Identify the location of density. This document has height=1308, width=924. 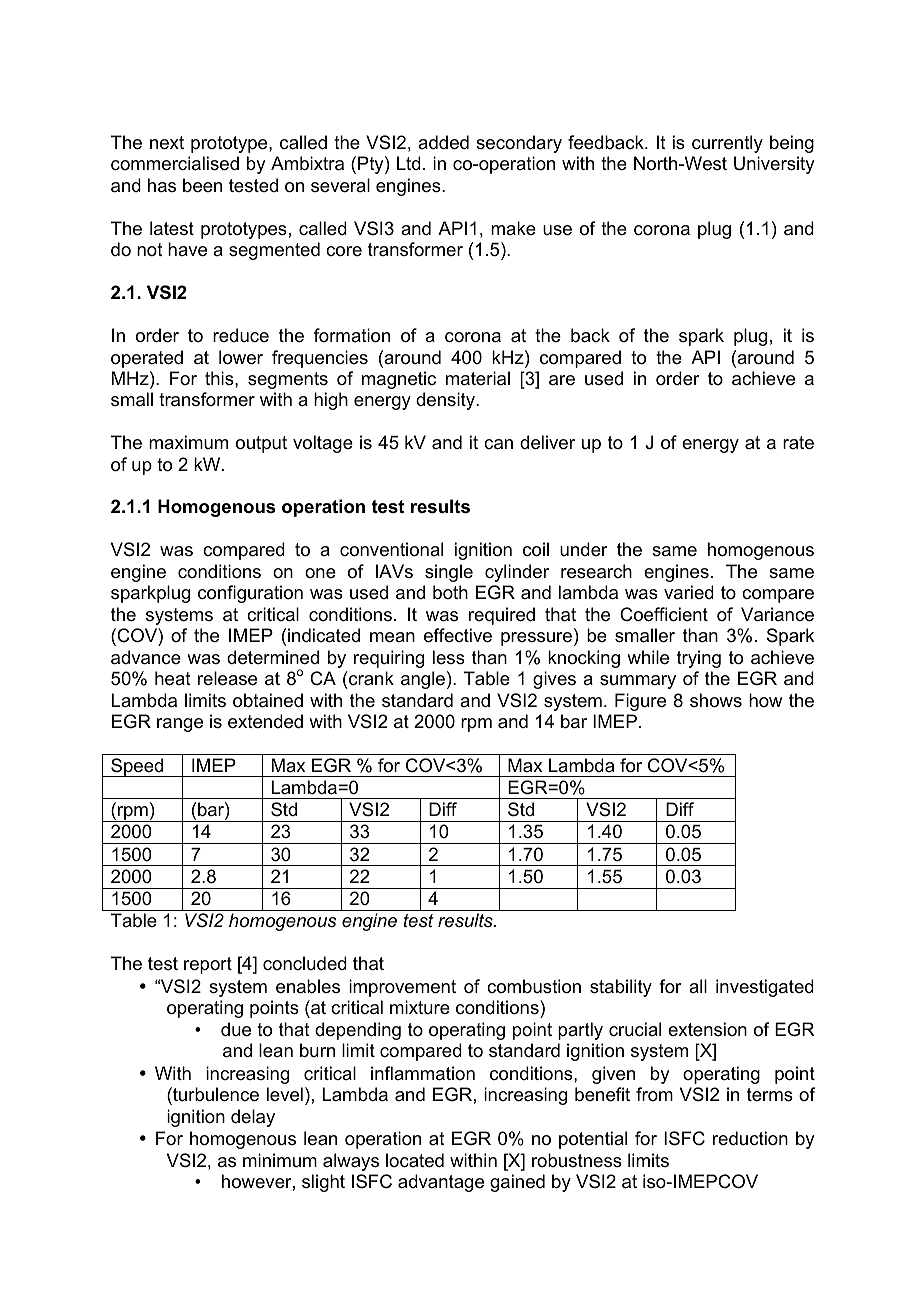
(446, 401).
